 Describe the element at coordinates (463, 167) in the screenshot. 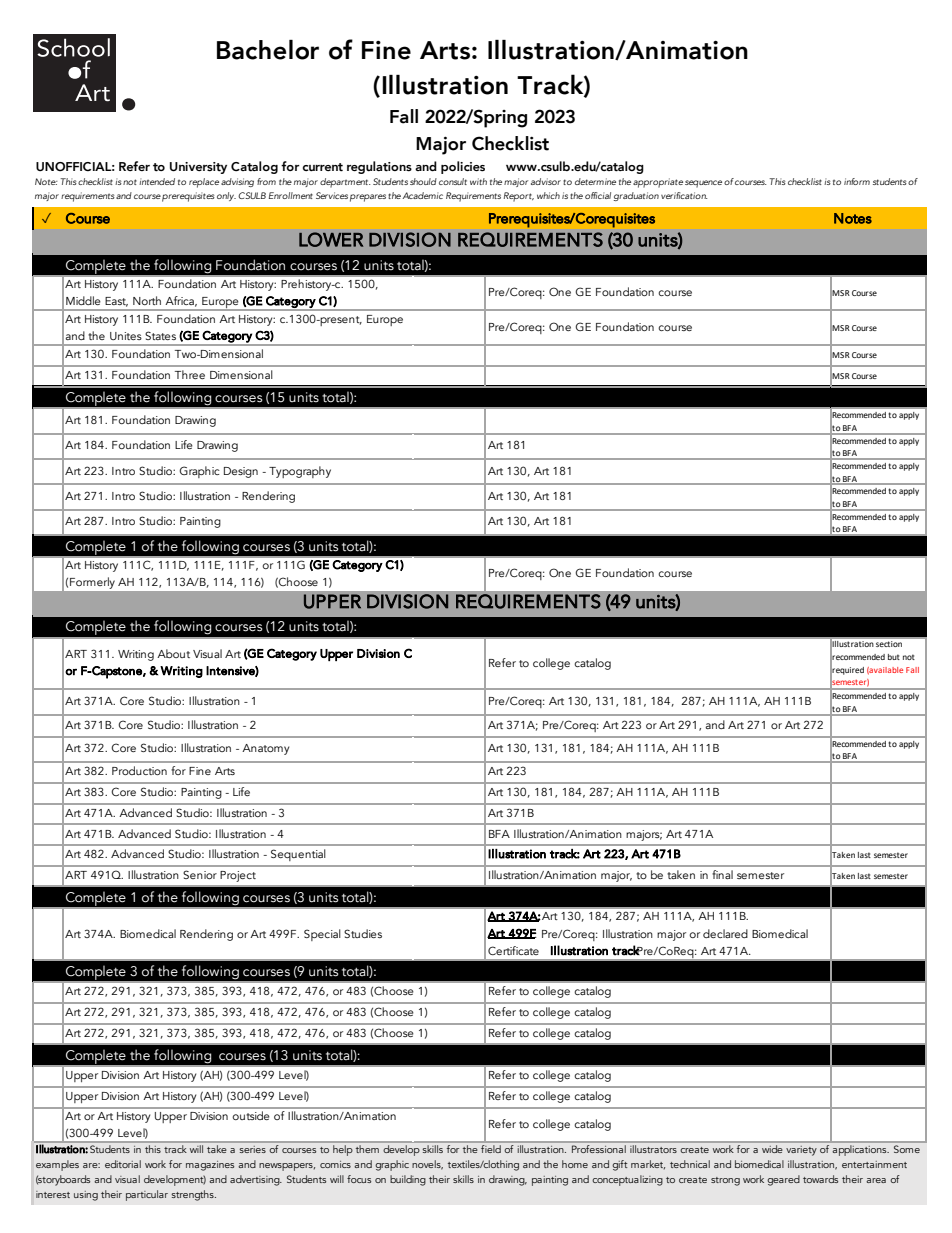

I see `policies` at that location.
